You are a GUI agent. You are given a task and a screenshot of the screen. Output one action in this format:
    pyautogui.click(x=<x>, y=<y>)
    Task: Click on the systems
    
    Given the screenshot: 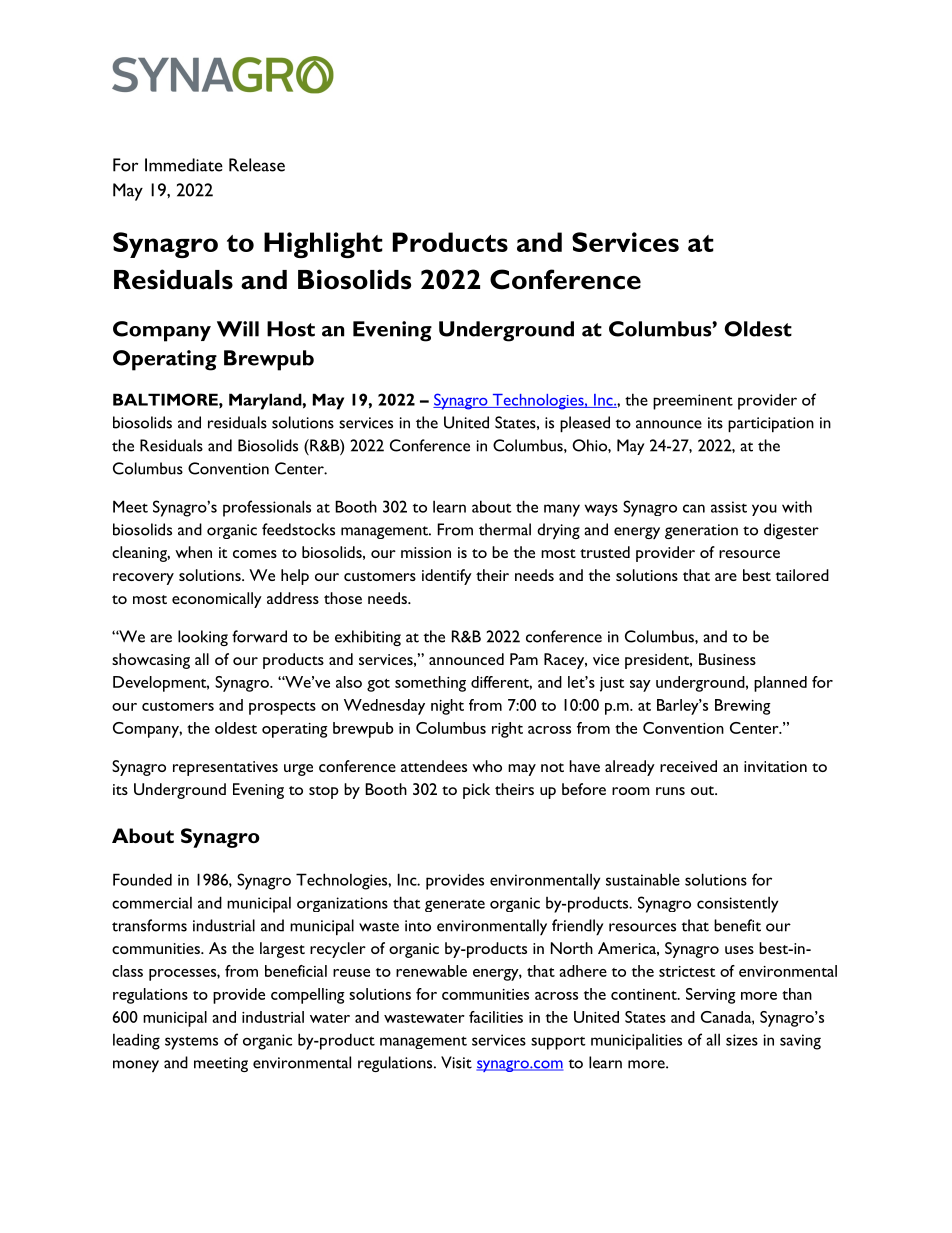 What is the action you would take?
    pyautogui.click(x=191, y=1043)
